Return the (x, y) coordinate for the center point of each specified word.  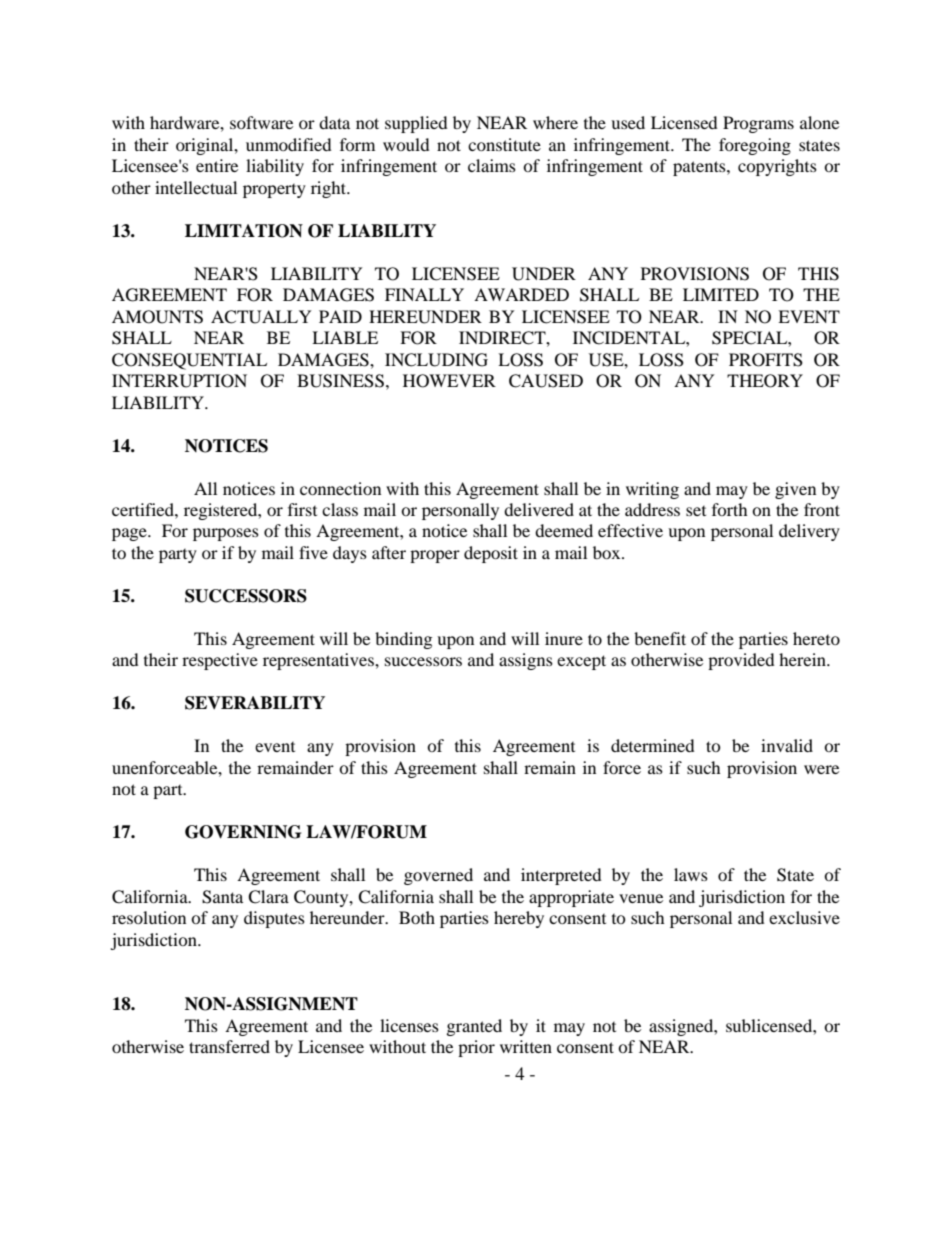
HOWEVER (449, 381)
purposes (226, 534)
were (821, 769)
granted (474, 1027)
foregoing (755, 146)
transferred (229, 1046)
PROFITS (766, 360)
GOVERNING (243, 832)
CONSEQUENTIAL (189, 361)
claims (492, 165)
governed (438, 876)
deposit (491, 554)
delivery (809, 532)
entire (217, 165)
